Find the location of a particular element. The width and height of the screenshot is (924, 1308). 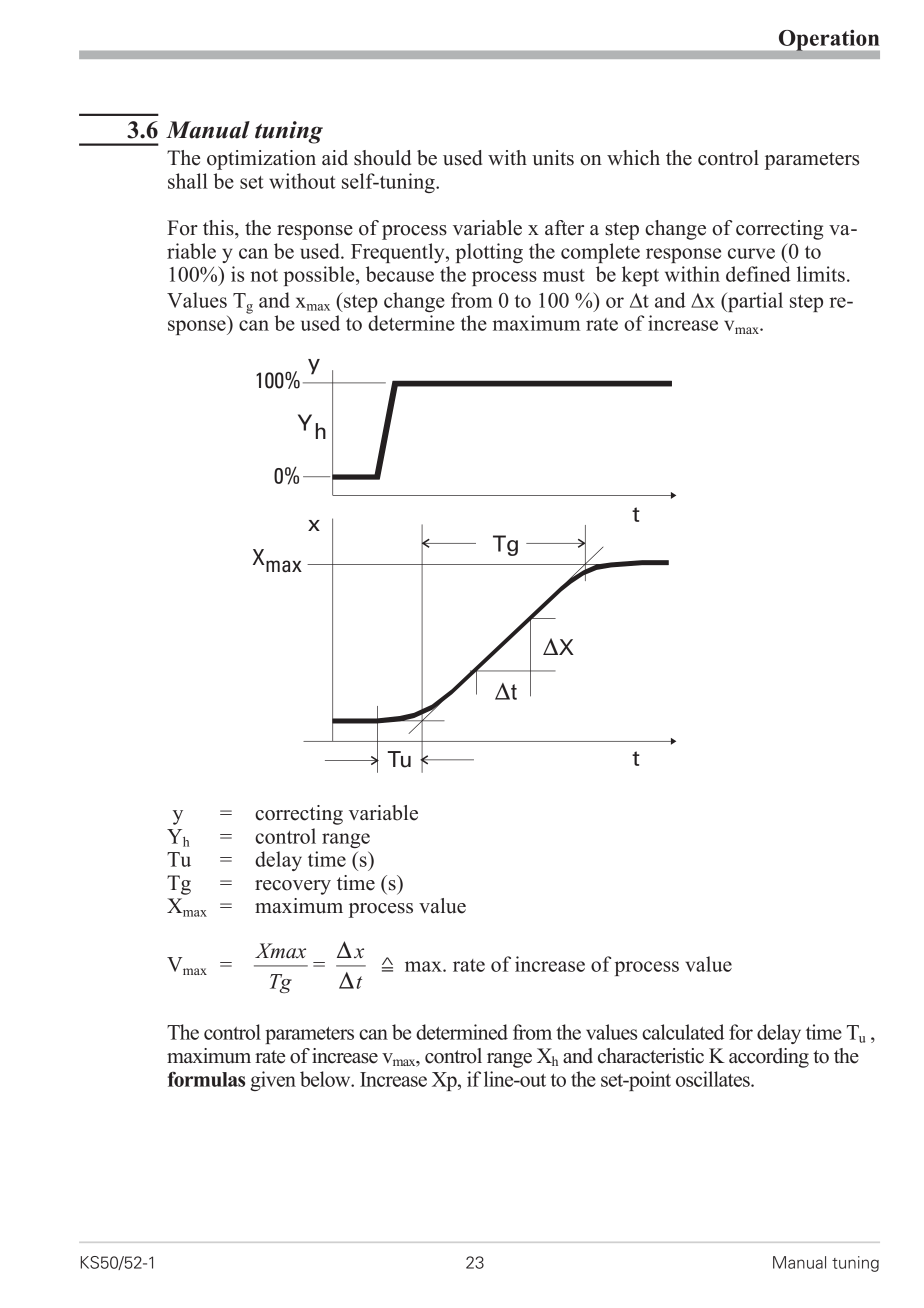

units is located at coordinates (553, 158).
